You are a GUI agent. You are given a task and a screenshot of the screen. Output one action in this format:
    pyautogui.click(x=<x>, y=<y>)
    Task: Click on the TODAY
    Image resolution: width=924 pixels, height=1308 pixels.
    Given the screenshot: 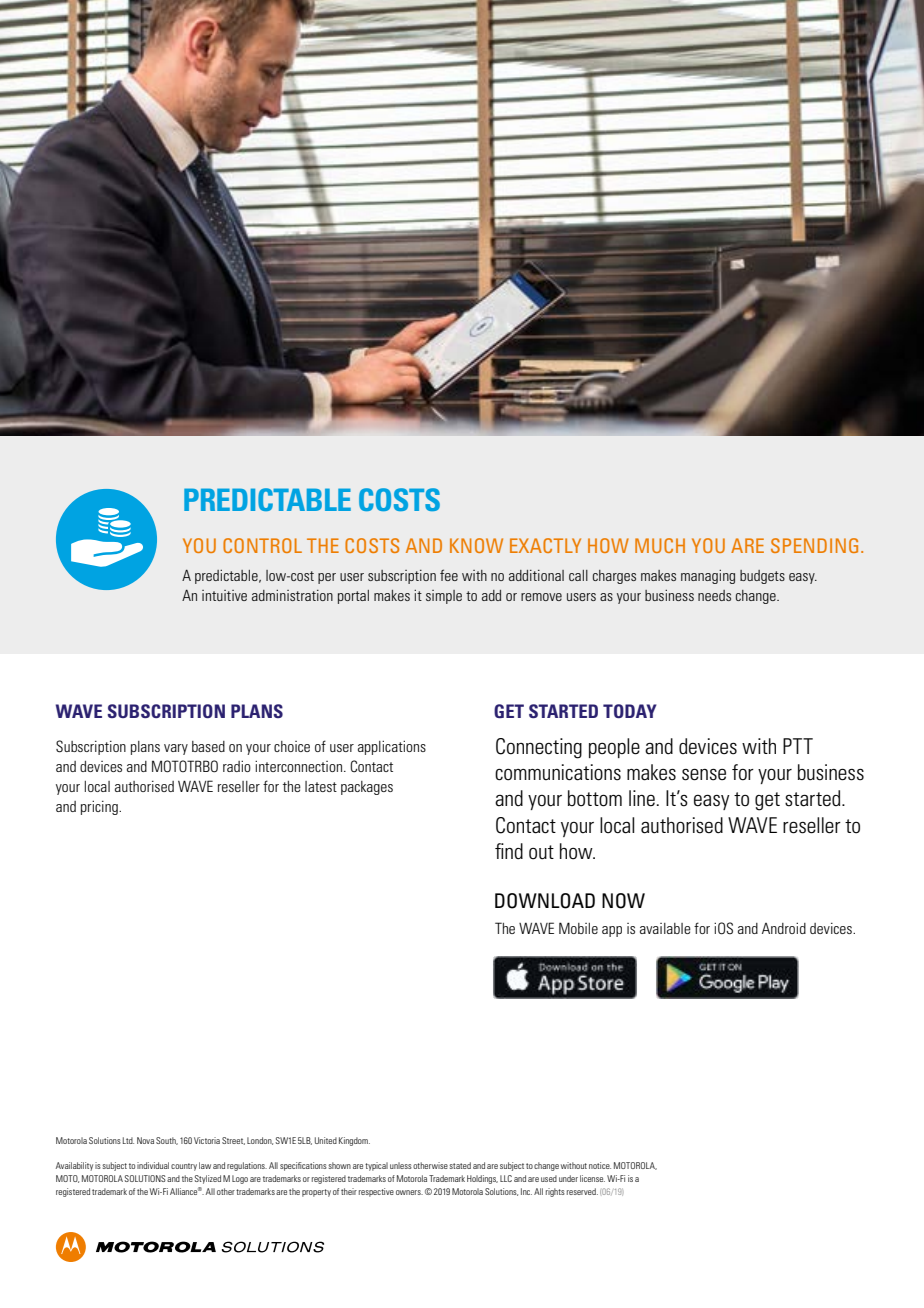 What is the action you would take?
    pyautogui.click(x=630, y=711)
